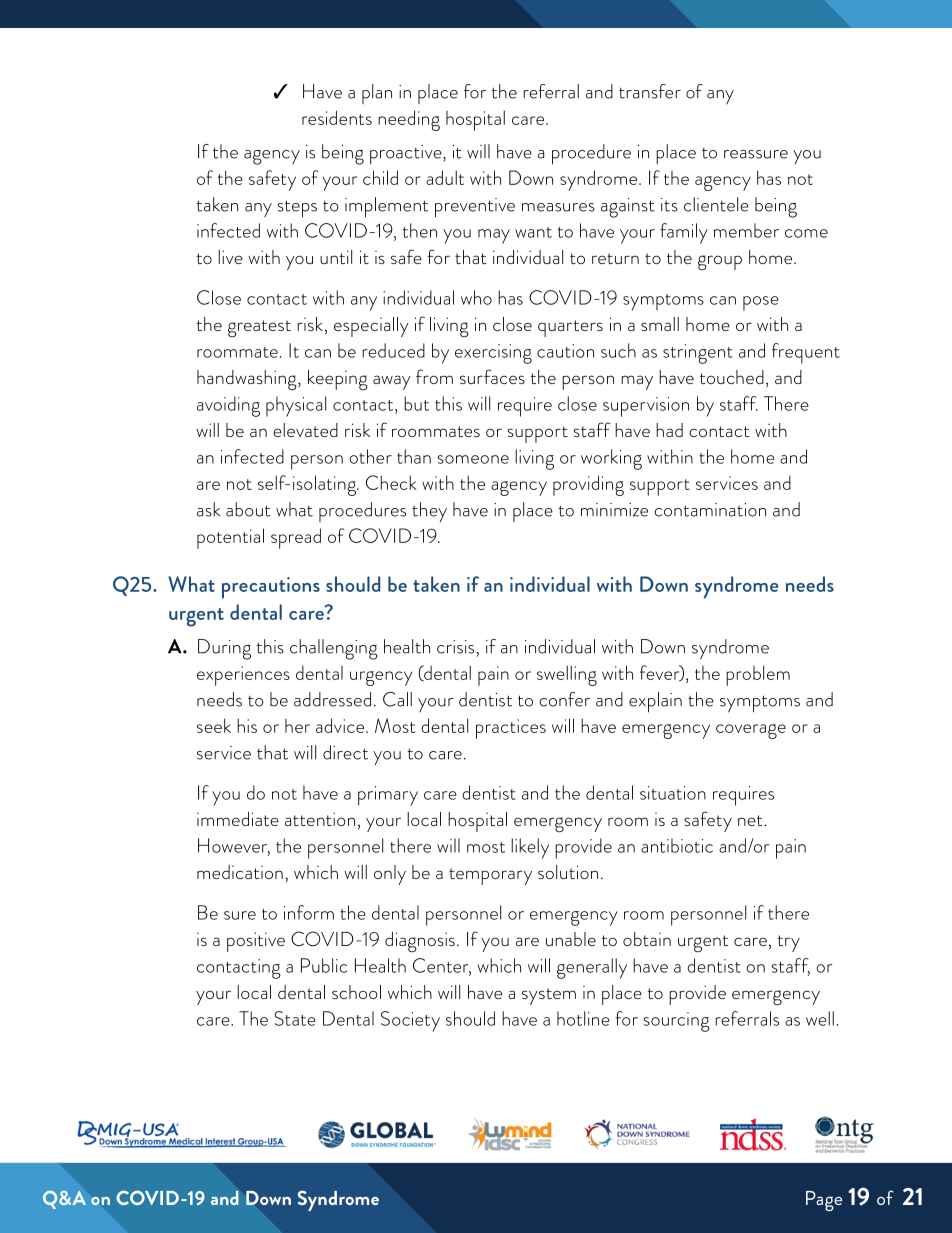  I want to click on hotline, so click(583, 1018).
